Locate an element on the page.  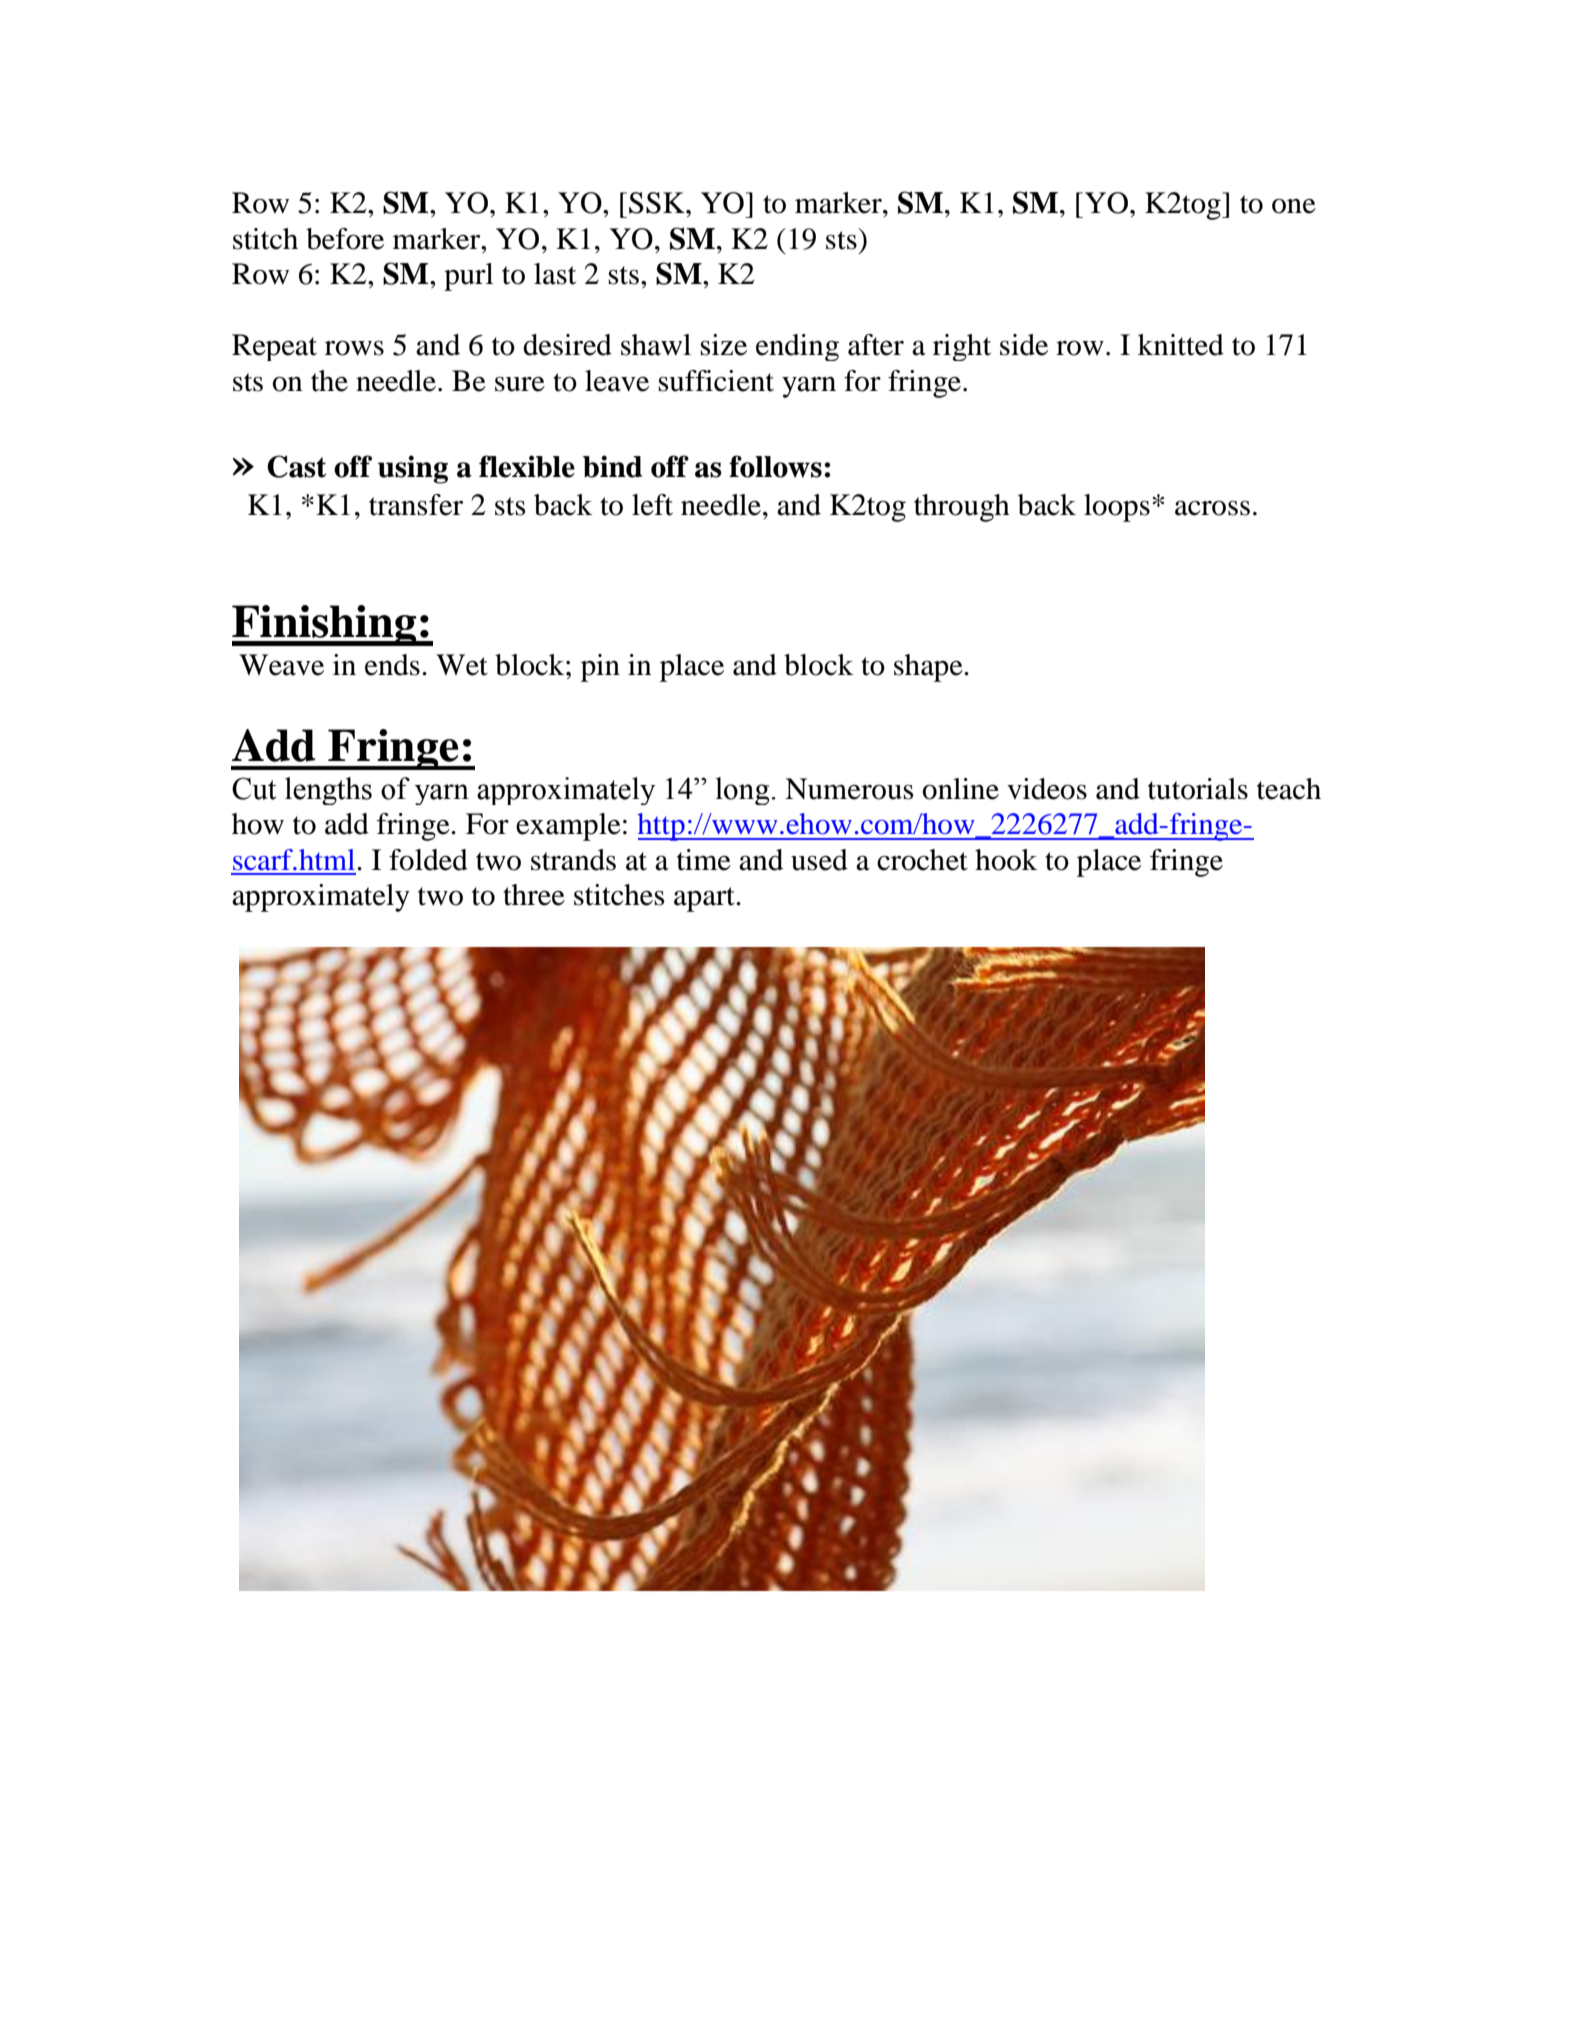
across is located at coordinates (1212, 508).
